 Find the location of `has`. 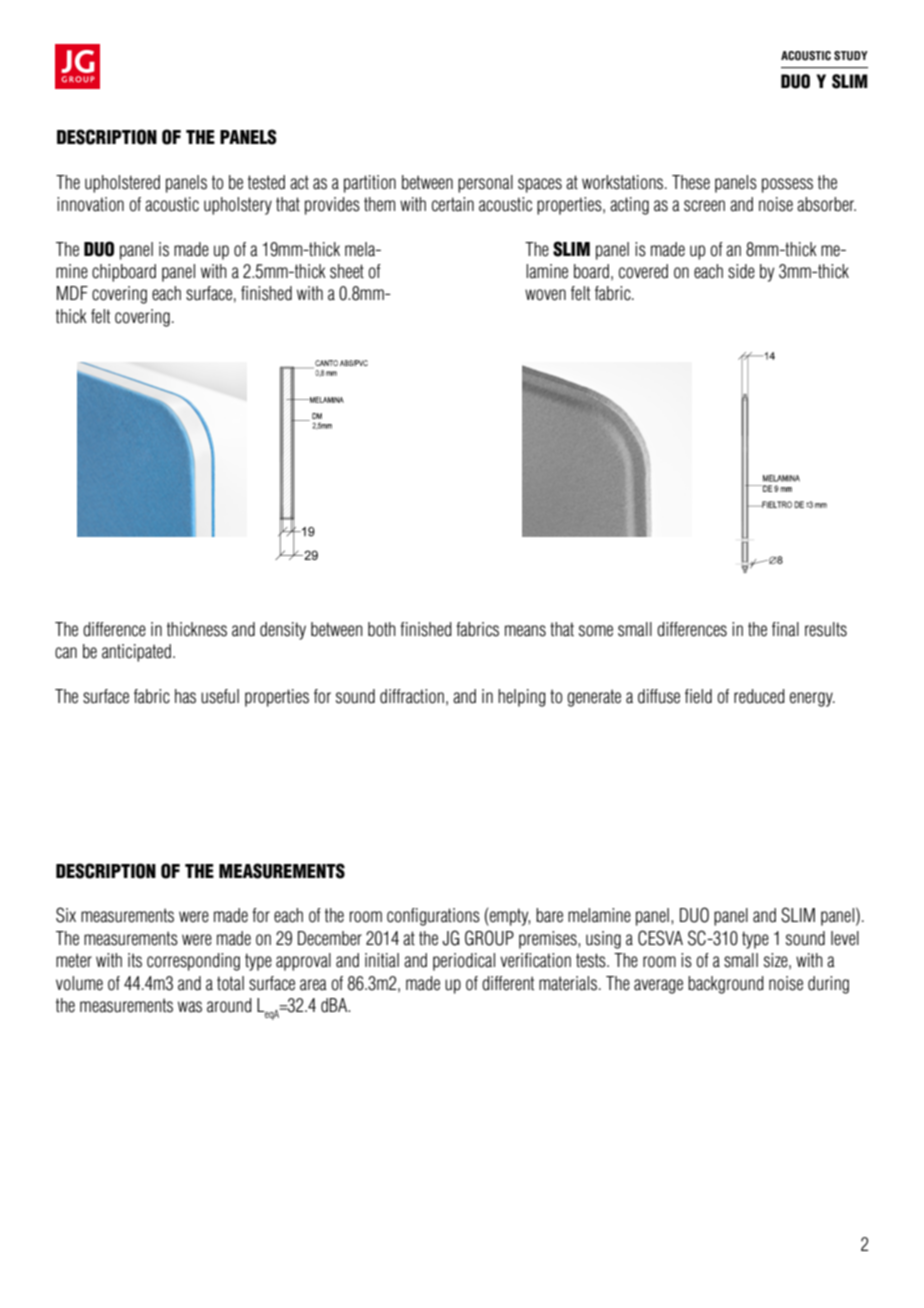

has is located at coordinates (185, 696).
